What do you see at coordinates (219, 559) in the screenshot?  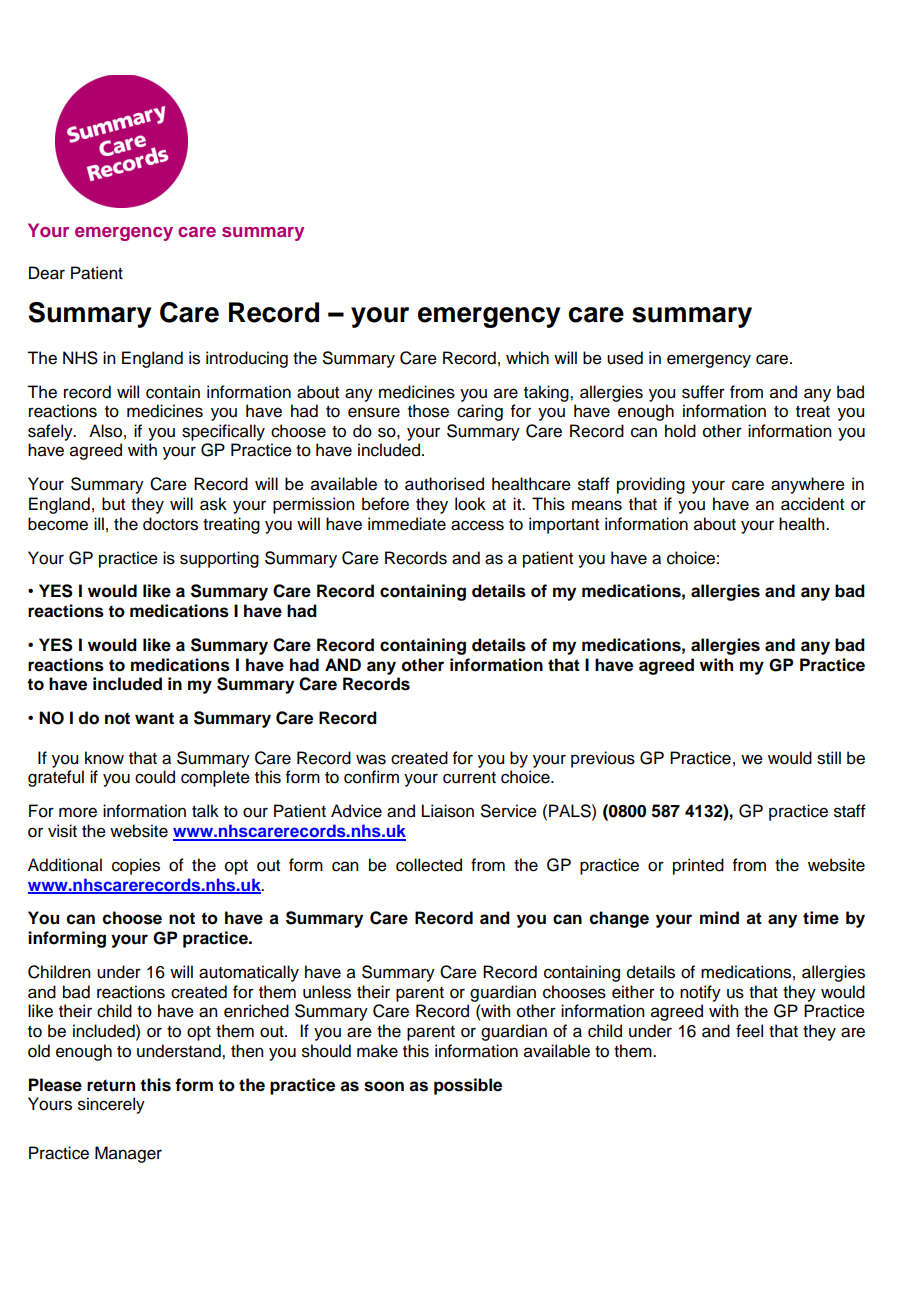 I see `supporting` at bounding box center [219, 559].
